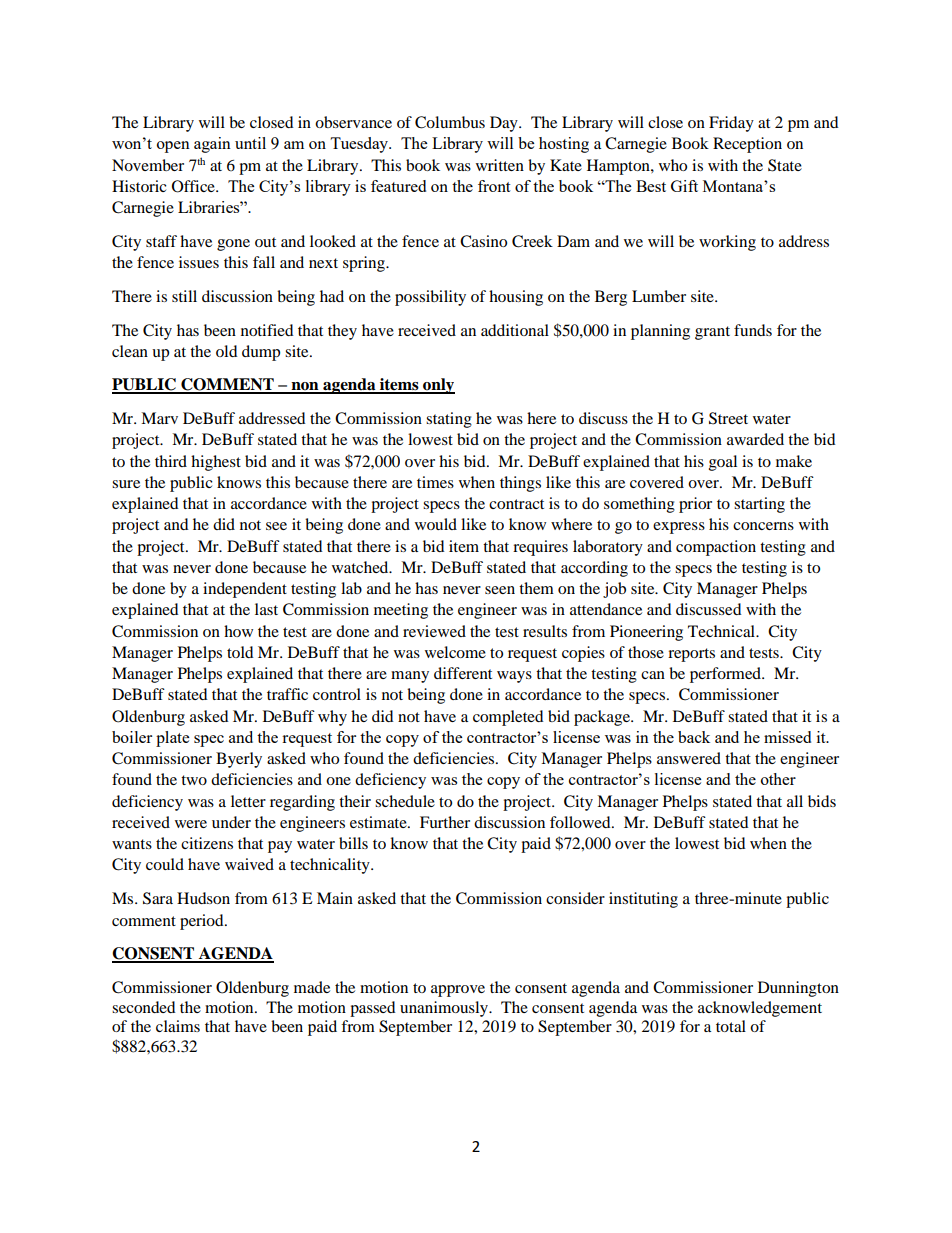  Describe the element at coordinates (178, 1026) in the page. I see `claims` at that location.
